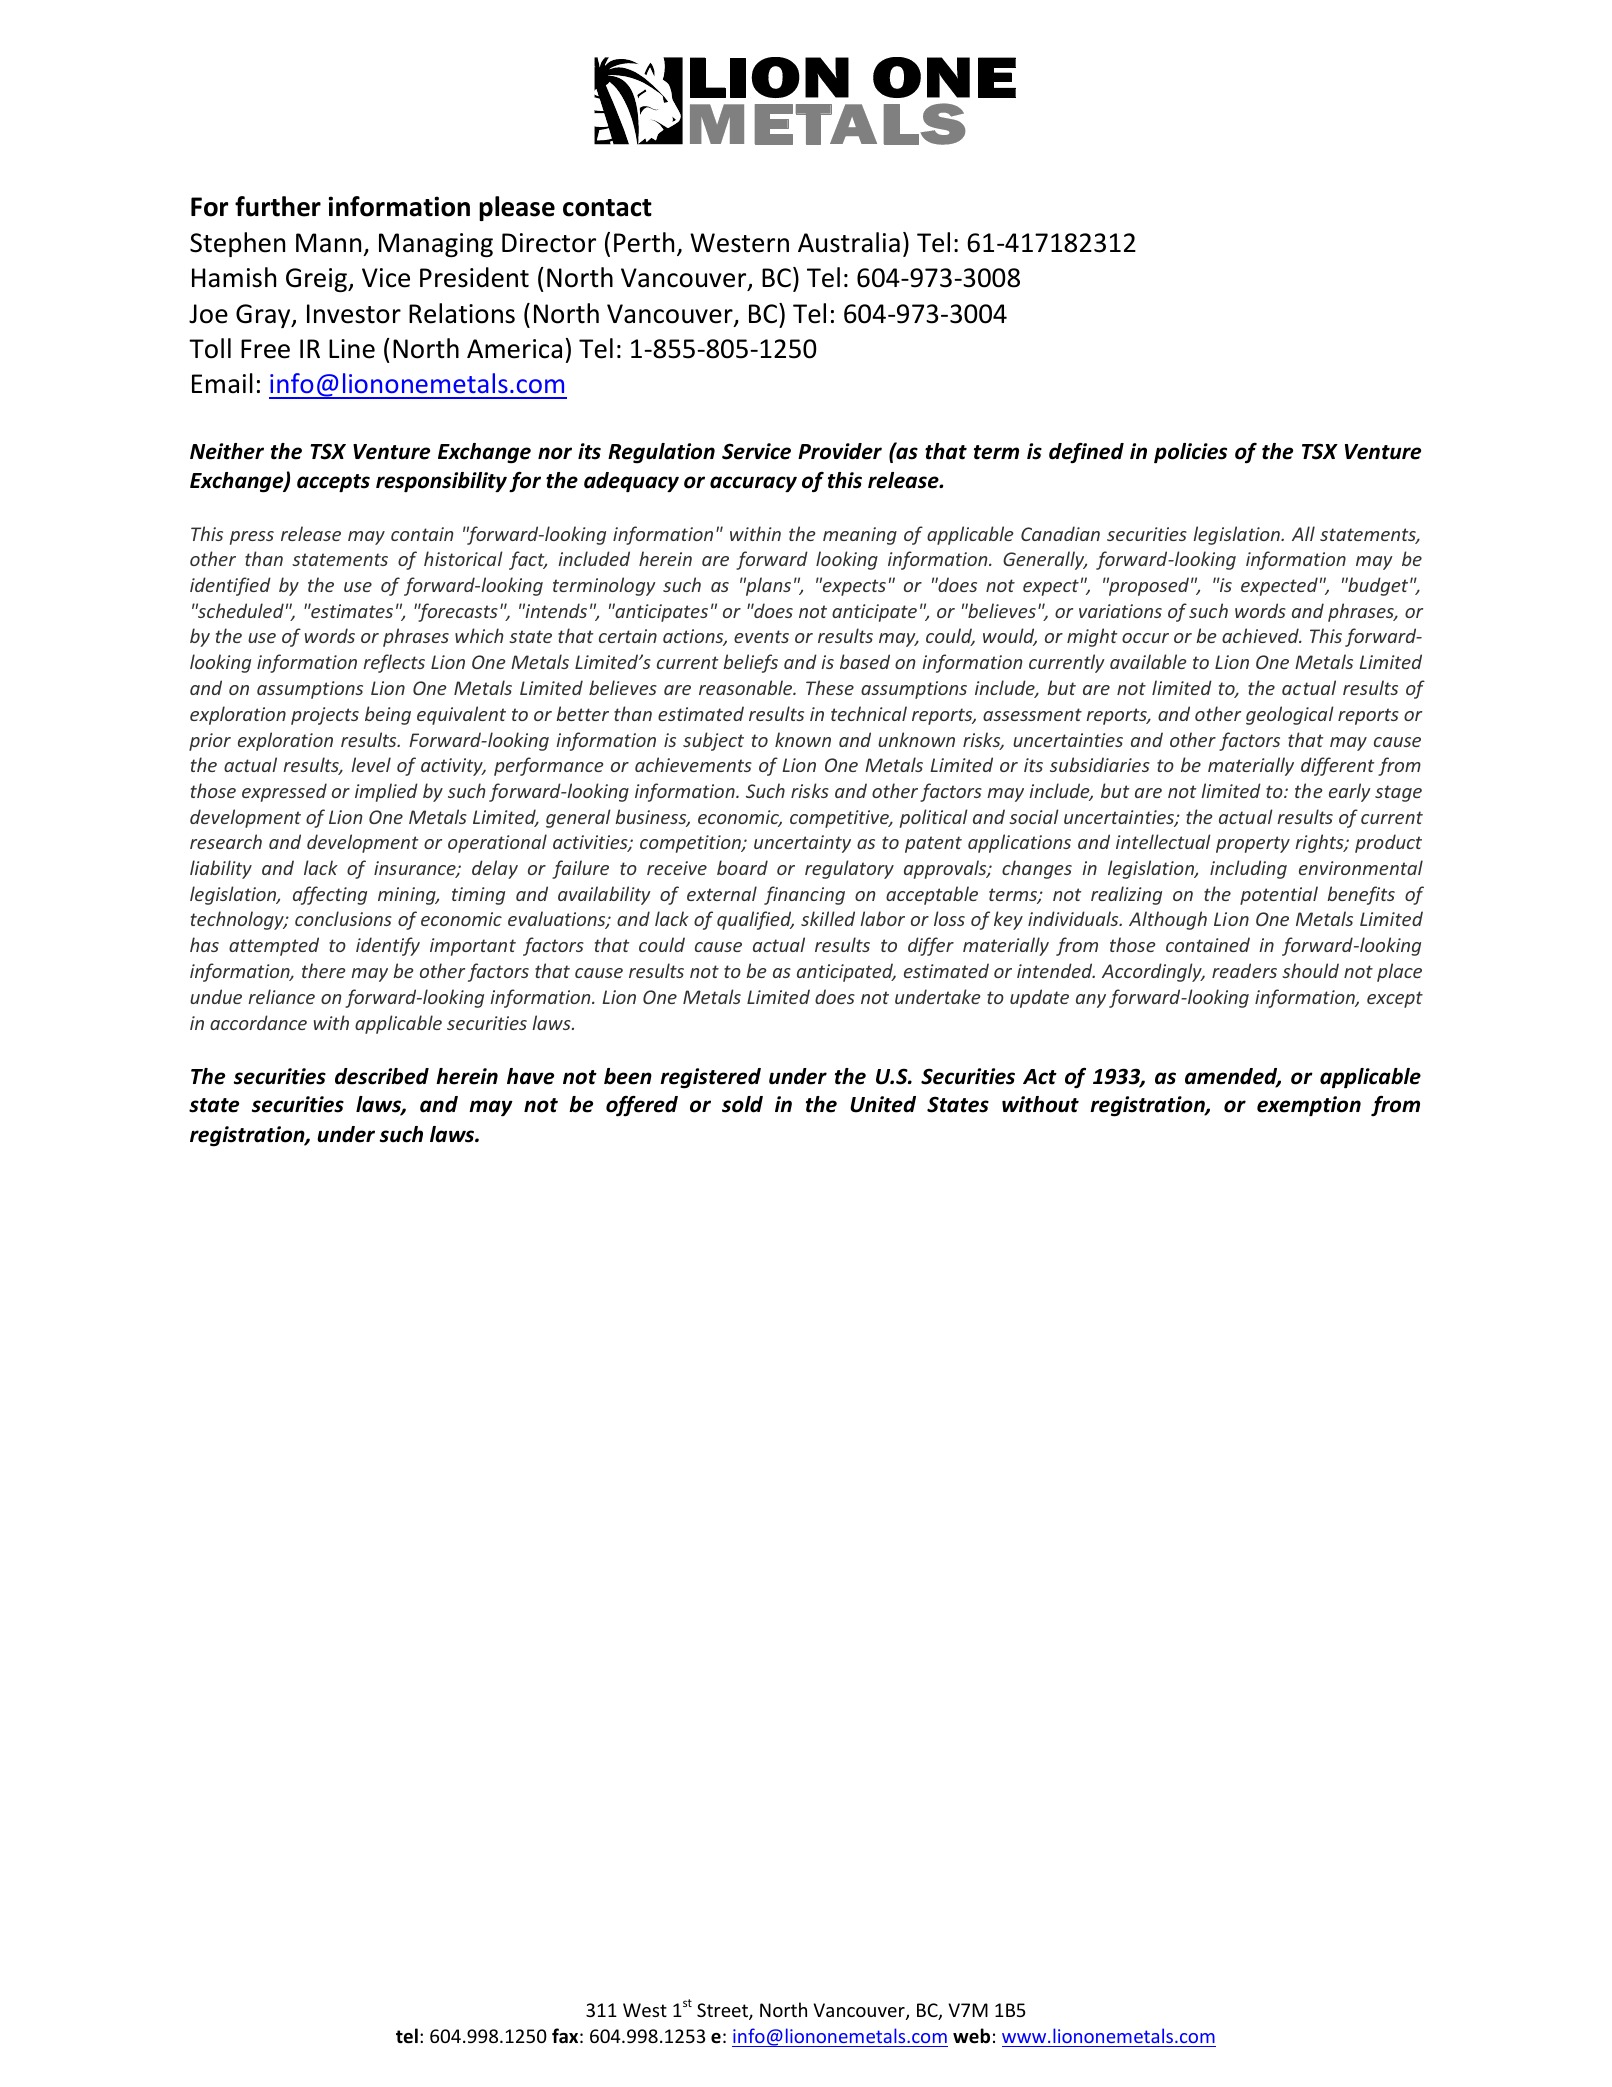 Image resolution: width=1612 pixels, height=2087 pixels. Describe the element at coordinates (1145, 638) in the page. I see `occur` at that location.
